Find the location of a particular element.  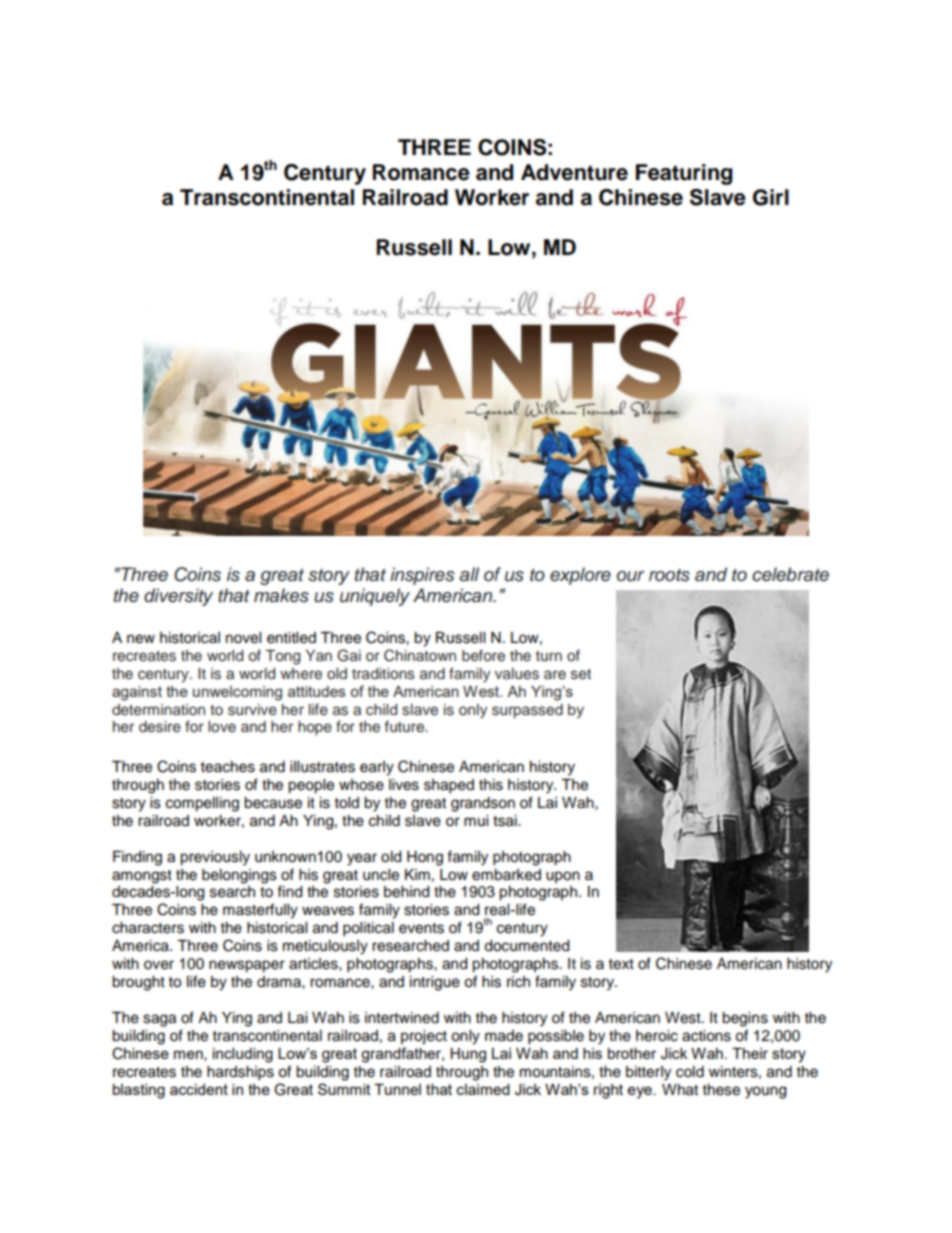

roots is located at coordinates (669, 575).
